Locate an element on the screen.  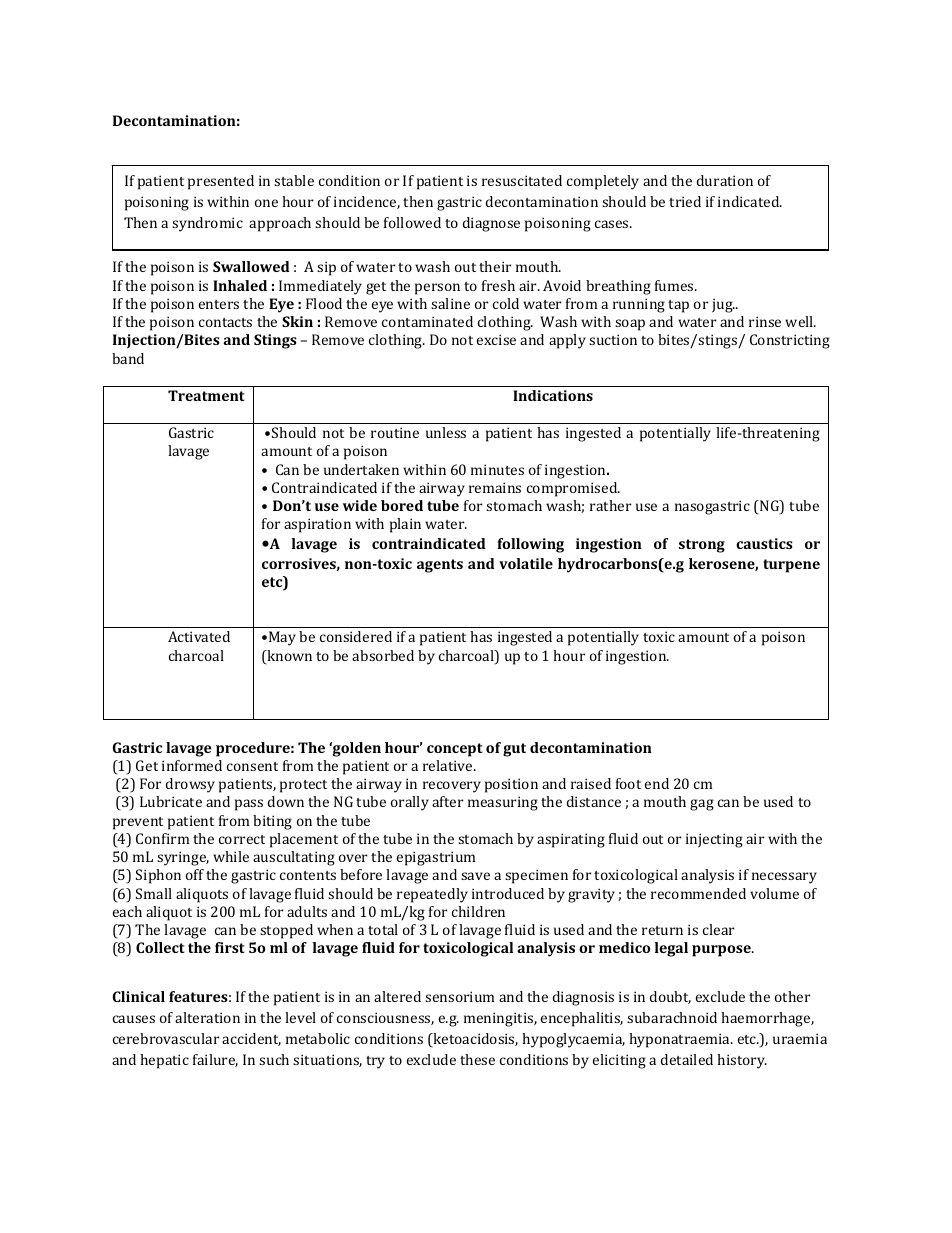
concept is located at coordinates (455, 750).
